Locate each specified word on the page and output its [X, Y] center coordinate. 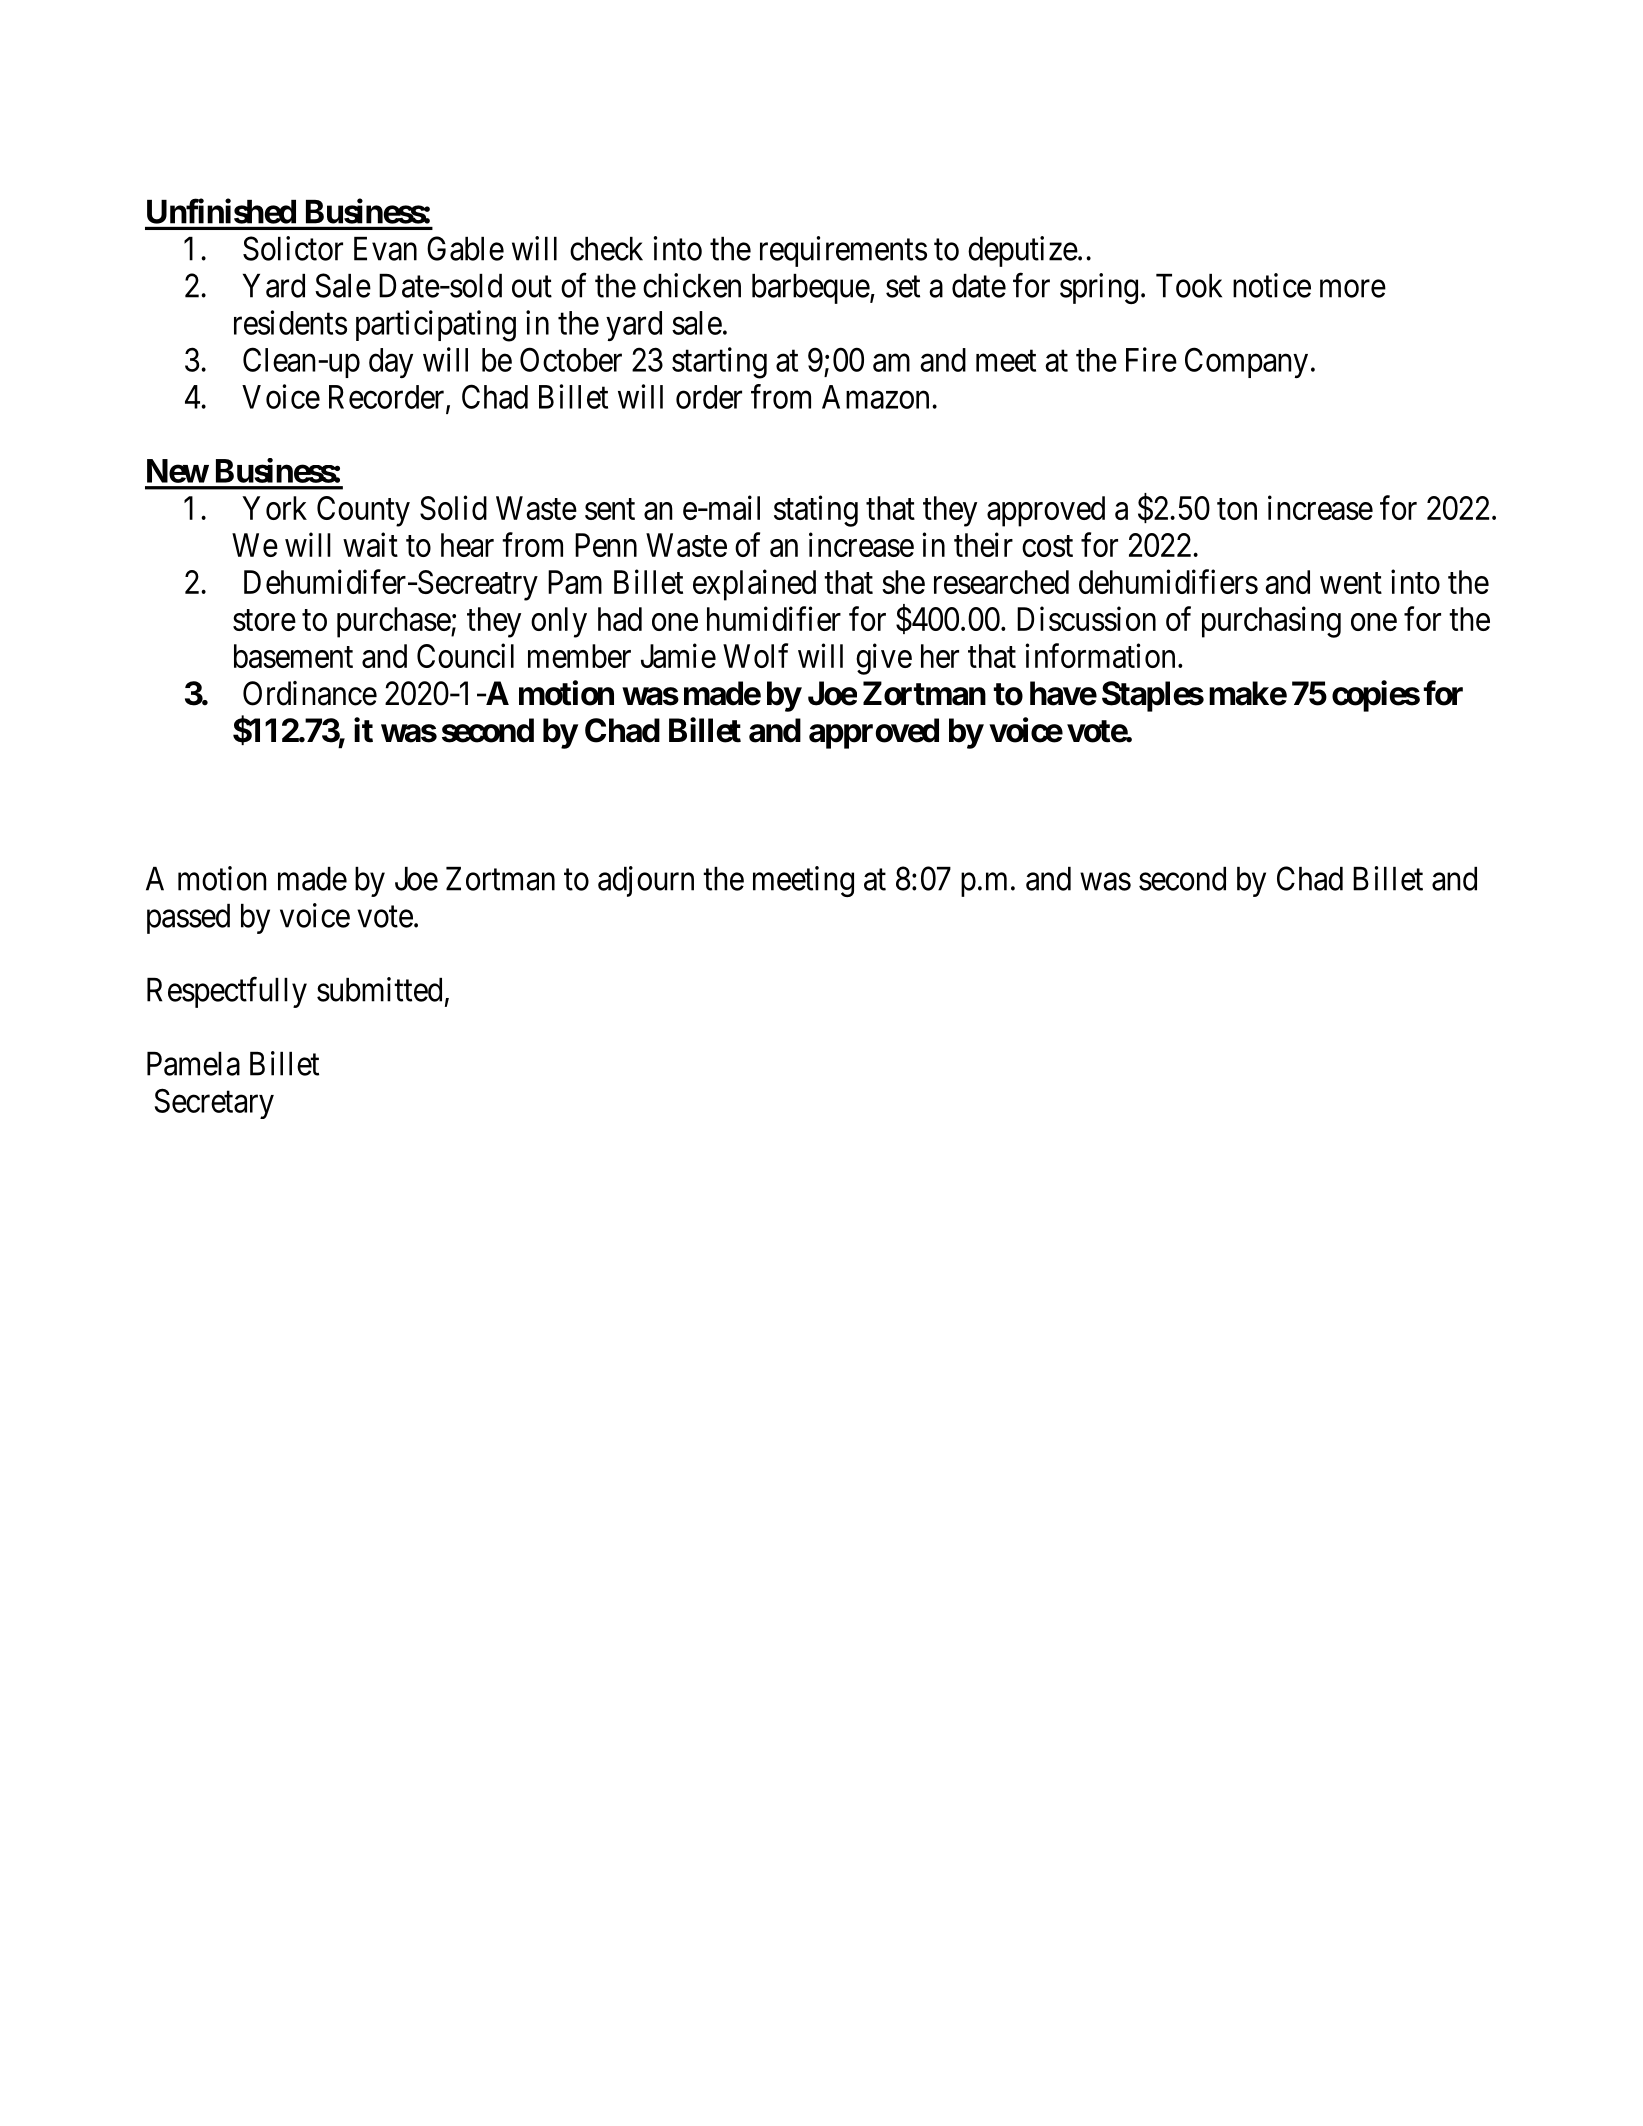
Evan [385, 249]
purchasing [1271, 622]
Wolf [755, 655]
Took [1189, 286]
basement [293, 656]
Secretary [214, 1103]
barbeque [811, 289]
